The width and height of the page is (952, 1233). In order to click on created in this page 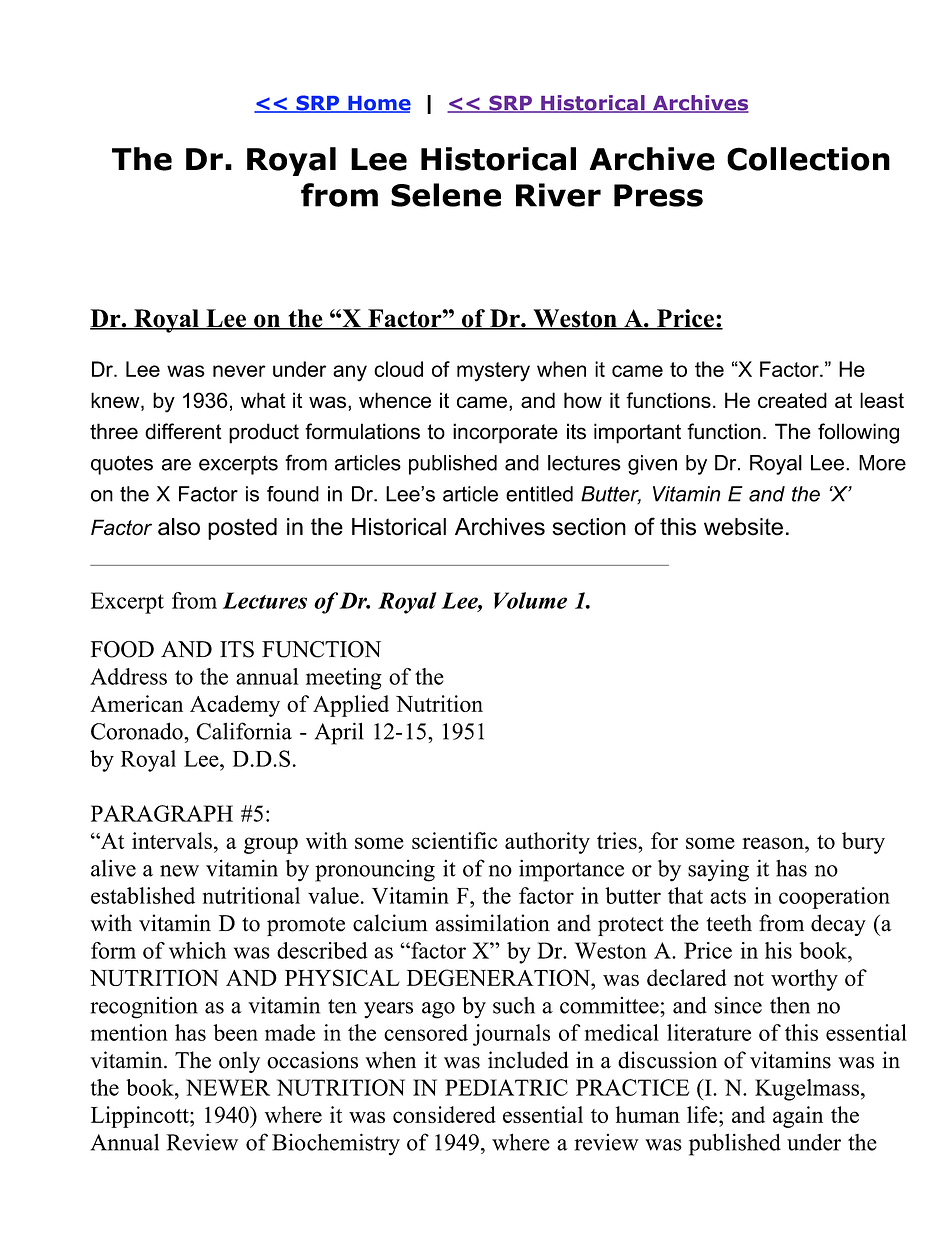, I will do `click(792, 400)`.
